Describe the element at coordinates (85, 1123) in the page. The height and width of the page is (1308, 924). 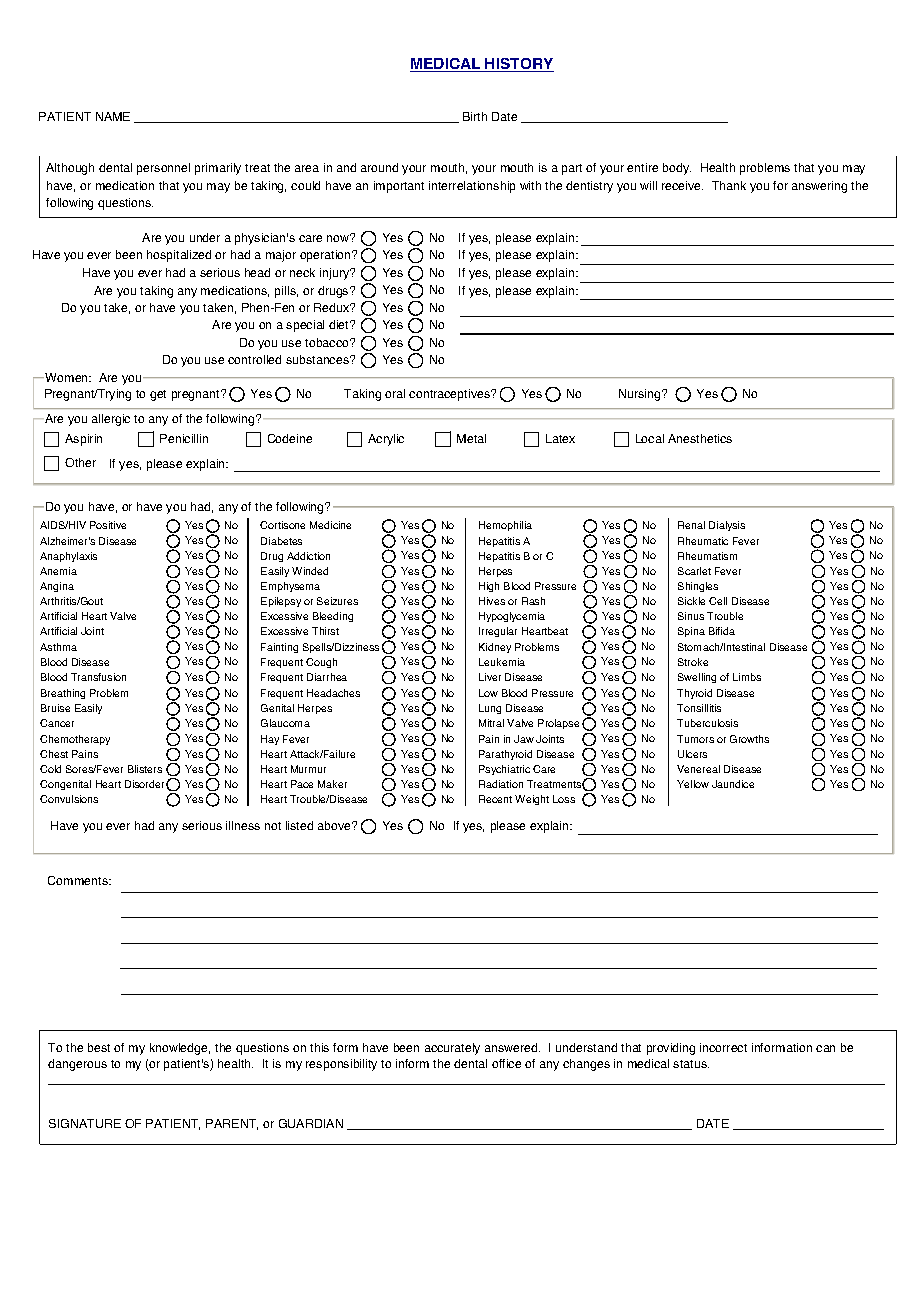
I see `SIGNATURE` at that location.
